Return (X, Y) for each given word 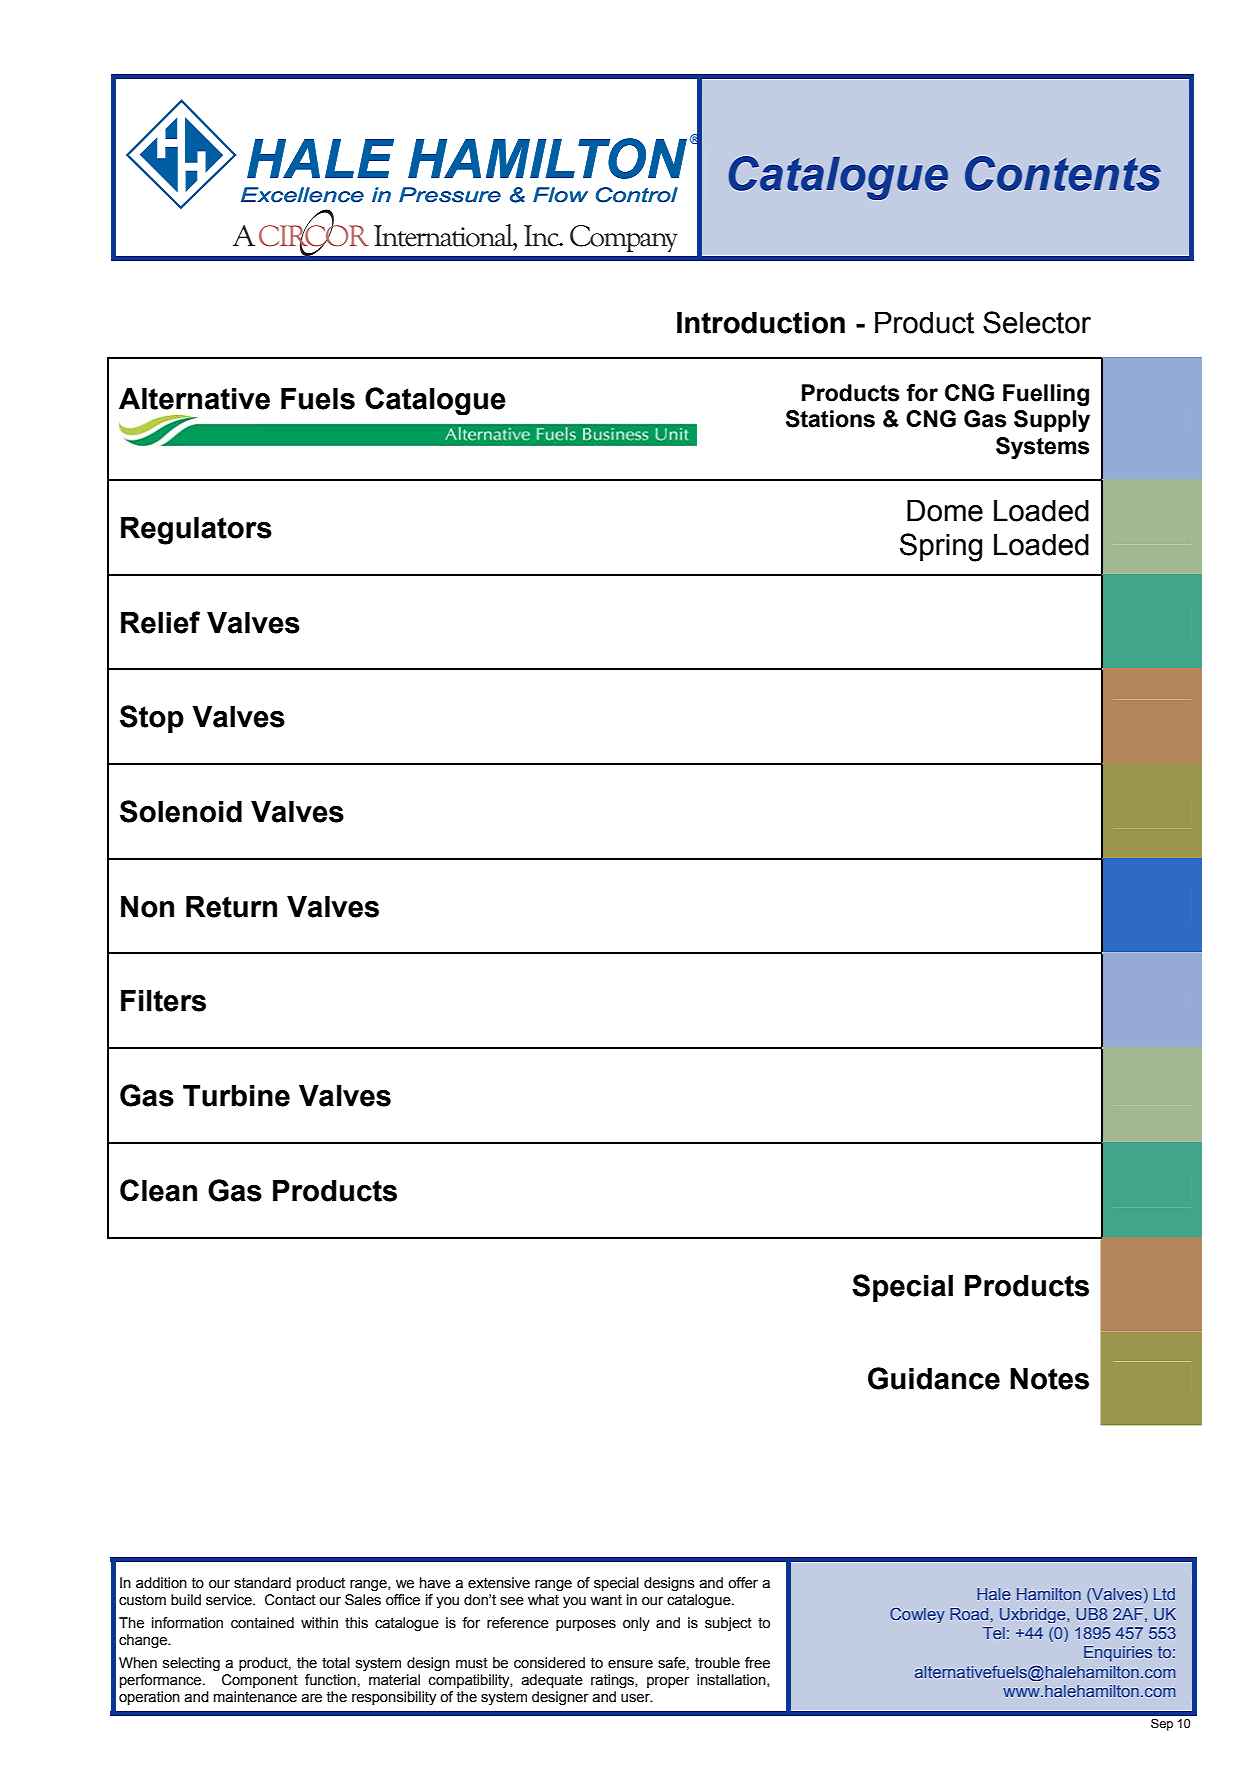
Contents (1063, 173)
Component (260, 1681)
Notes (1049, 1379)
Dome (945, 511)
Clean (158, 1190)
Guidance (934, 1378)
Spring (941, 547)
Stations (830, 419)
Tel (994, 1633)
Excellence (302, 195)
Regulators (196, 531)
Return (231, 907)
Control (637, 195)
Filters (163, 1001)
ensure (630, 1664)
